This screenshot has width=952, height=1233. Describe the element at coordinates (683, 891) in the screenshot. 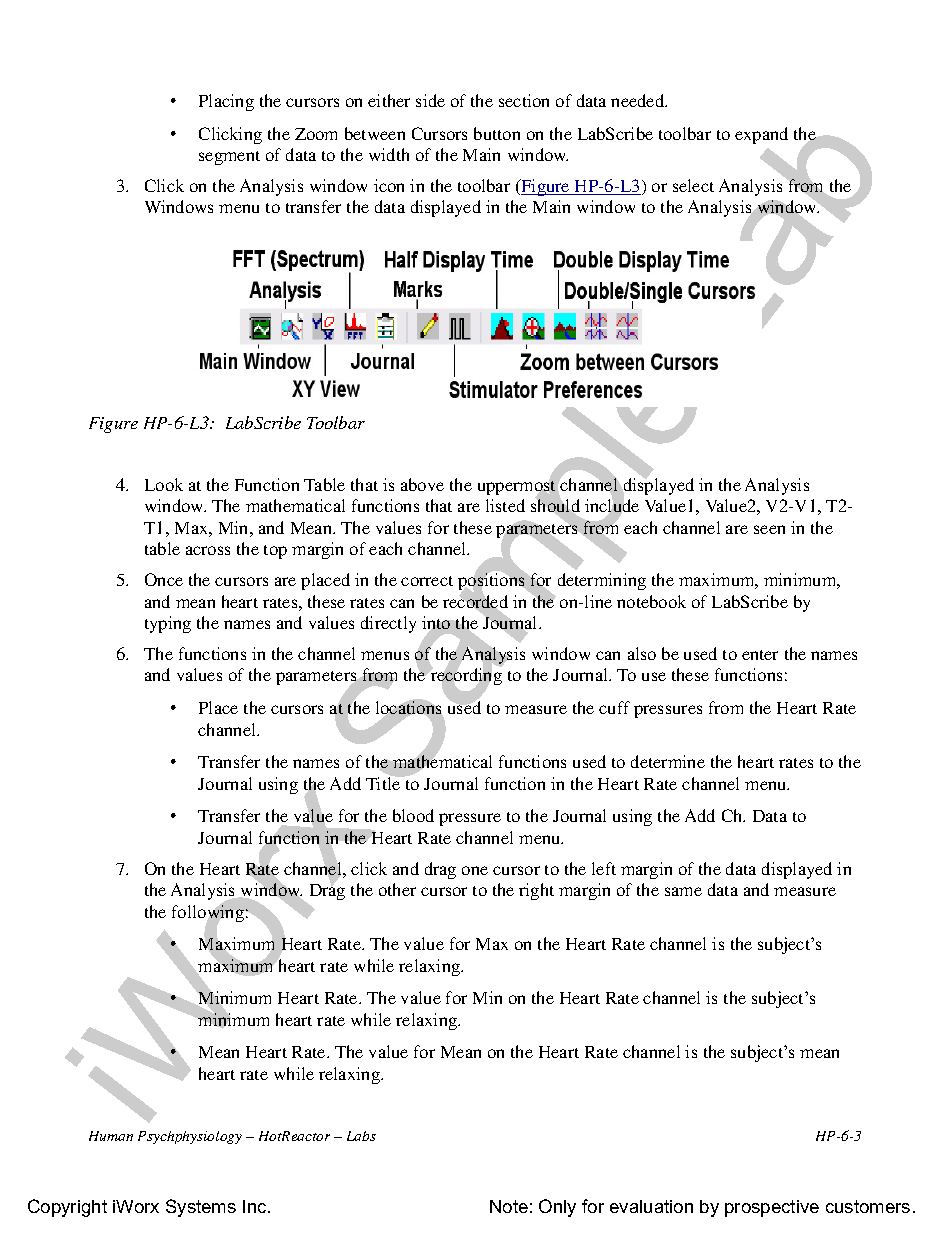

I see `same` at that location.
